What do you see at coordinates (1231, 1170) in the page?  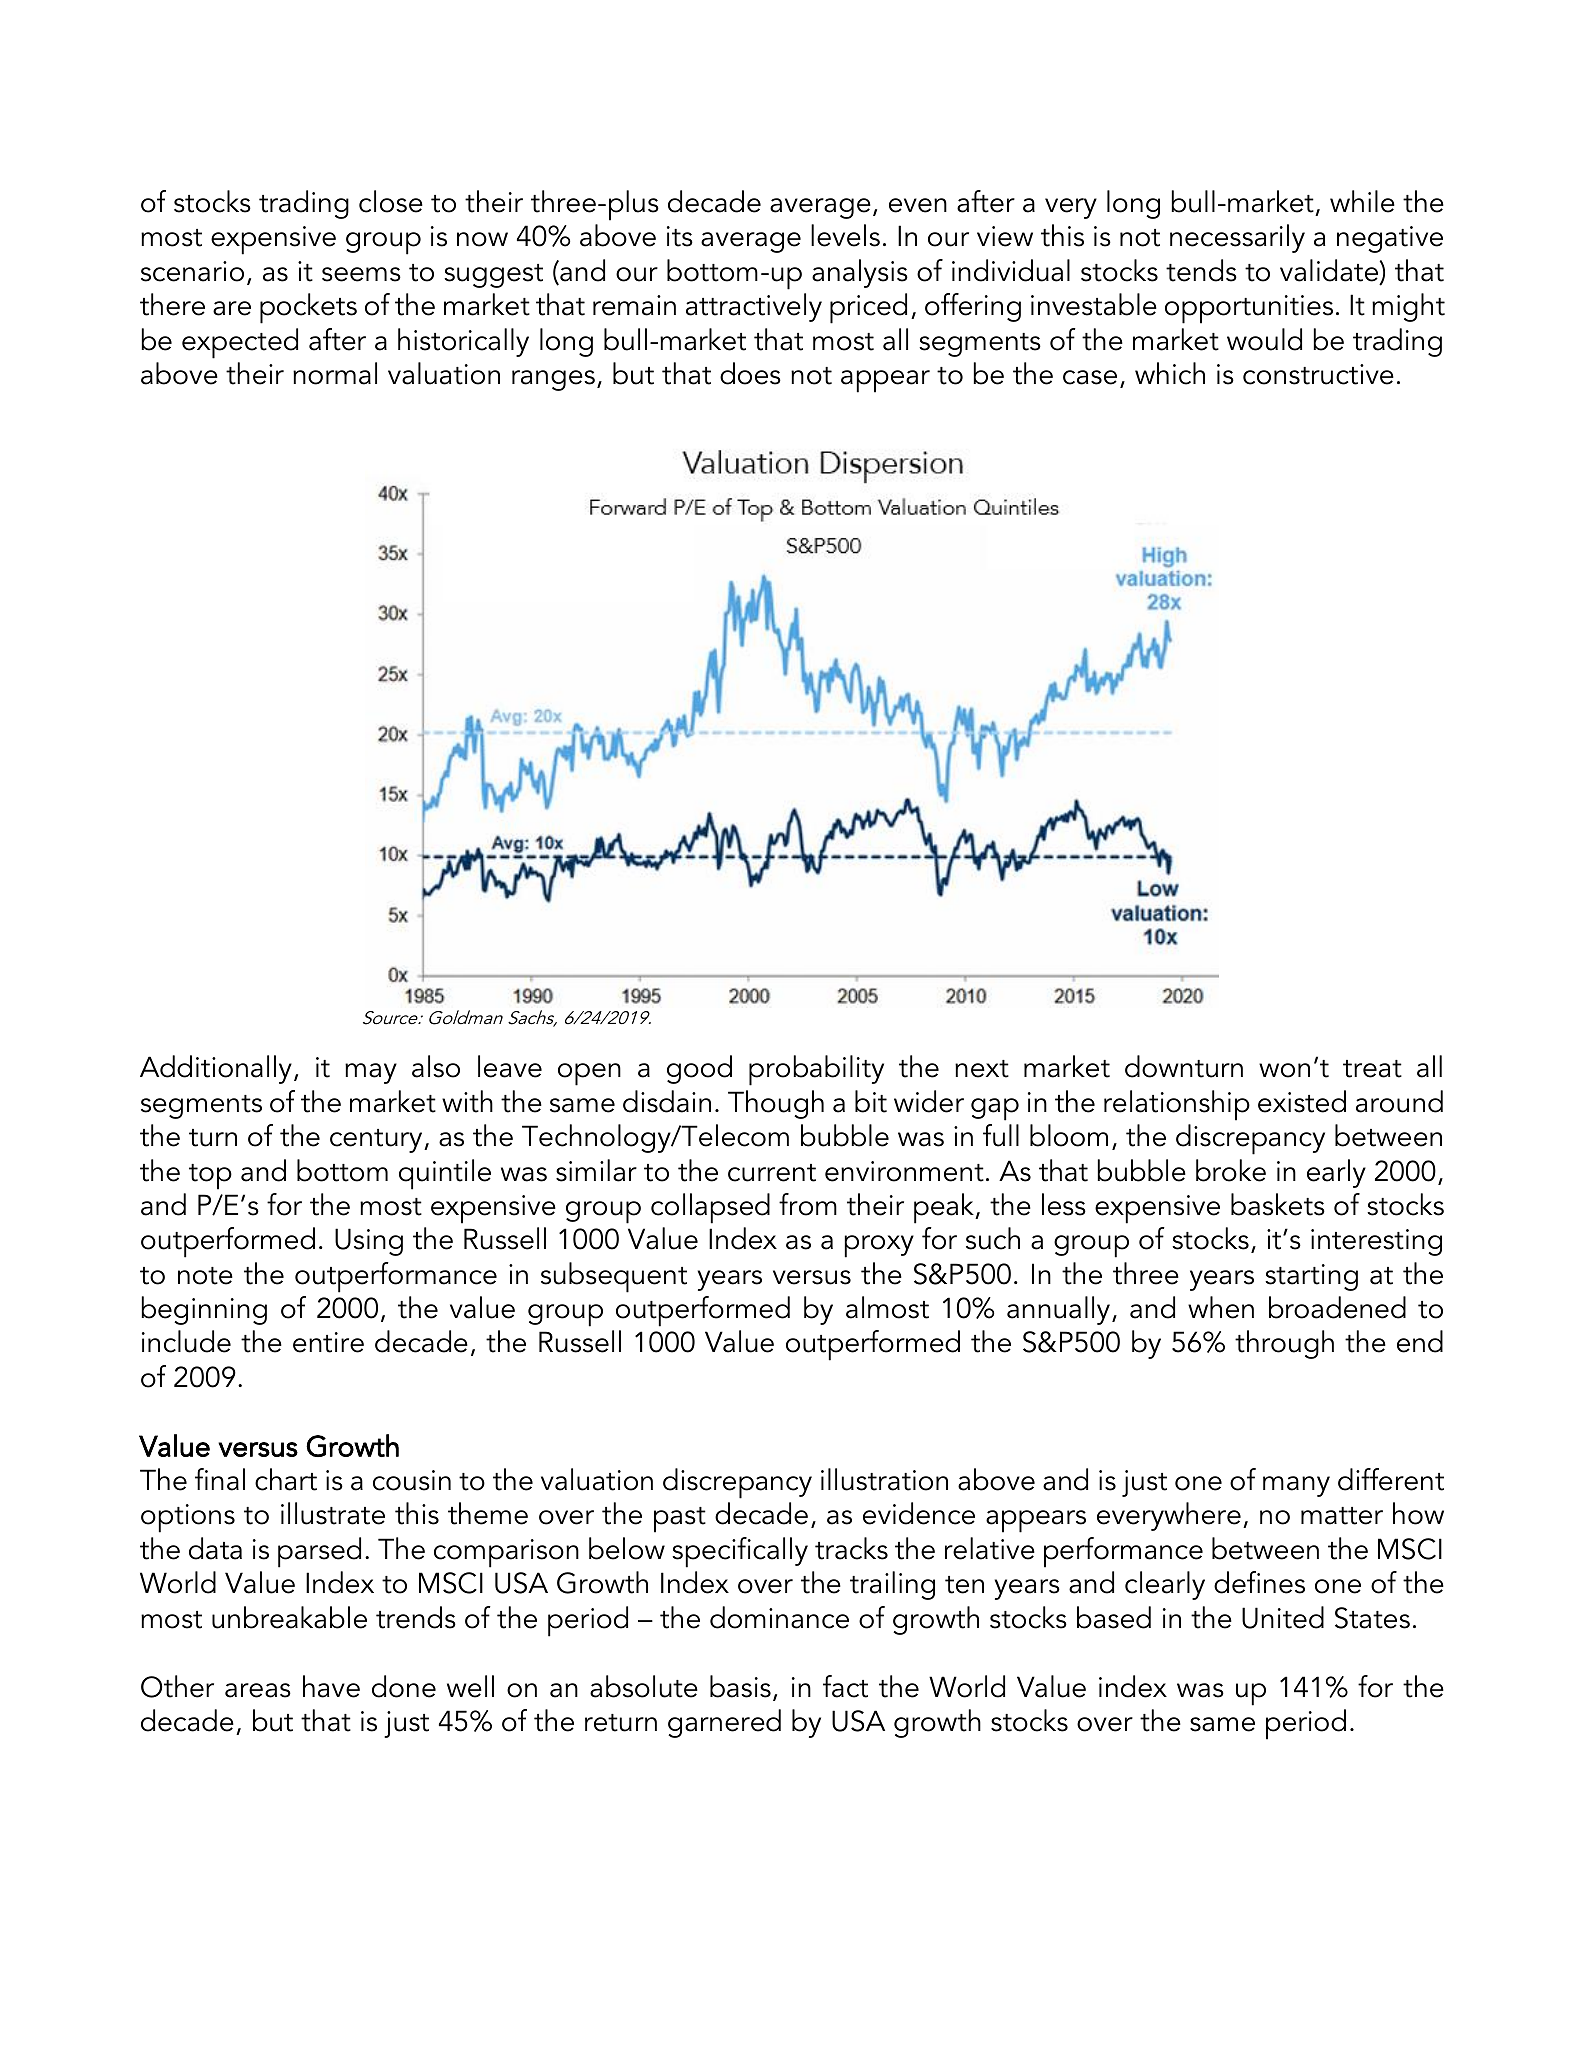 I see `broke` at bounding box center [1231, 1170].
